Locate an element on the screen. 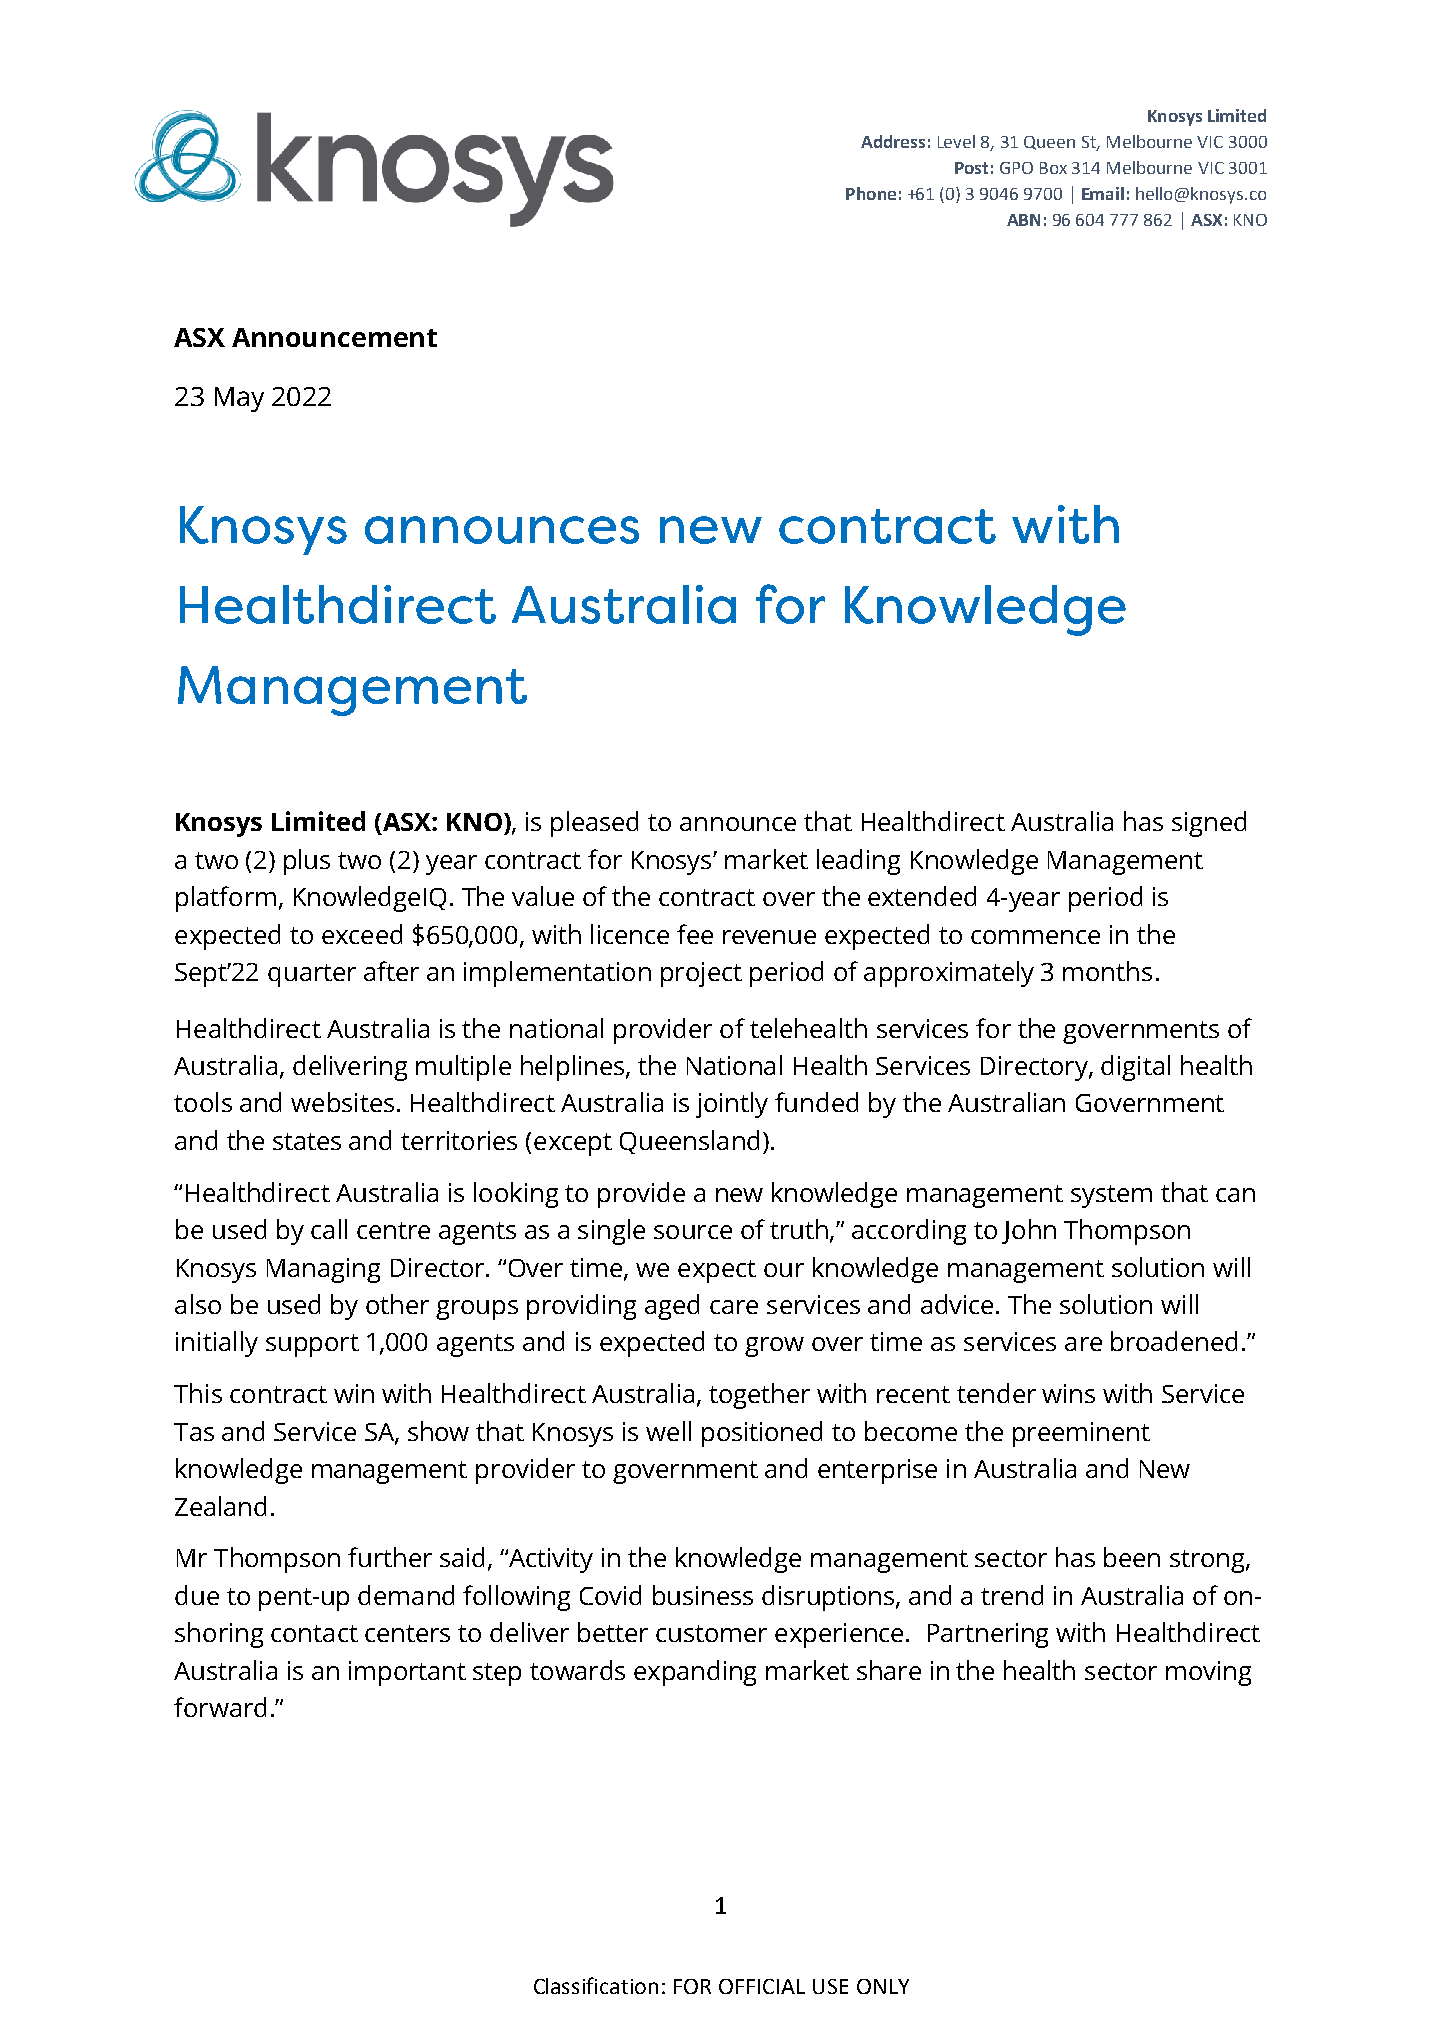 Image resolution: width=1442 pixels, height=2040 pixels. pleased is located at coordinates (594, 824).
